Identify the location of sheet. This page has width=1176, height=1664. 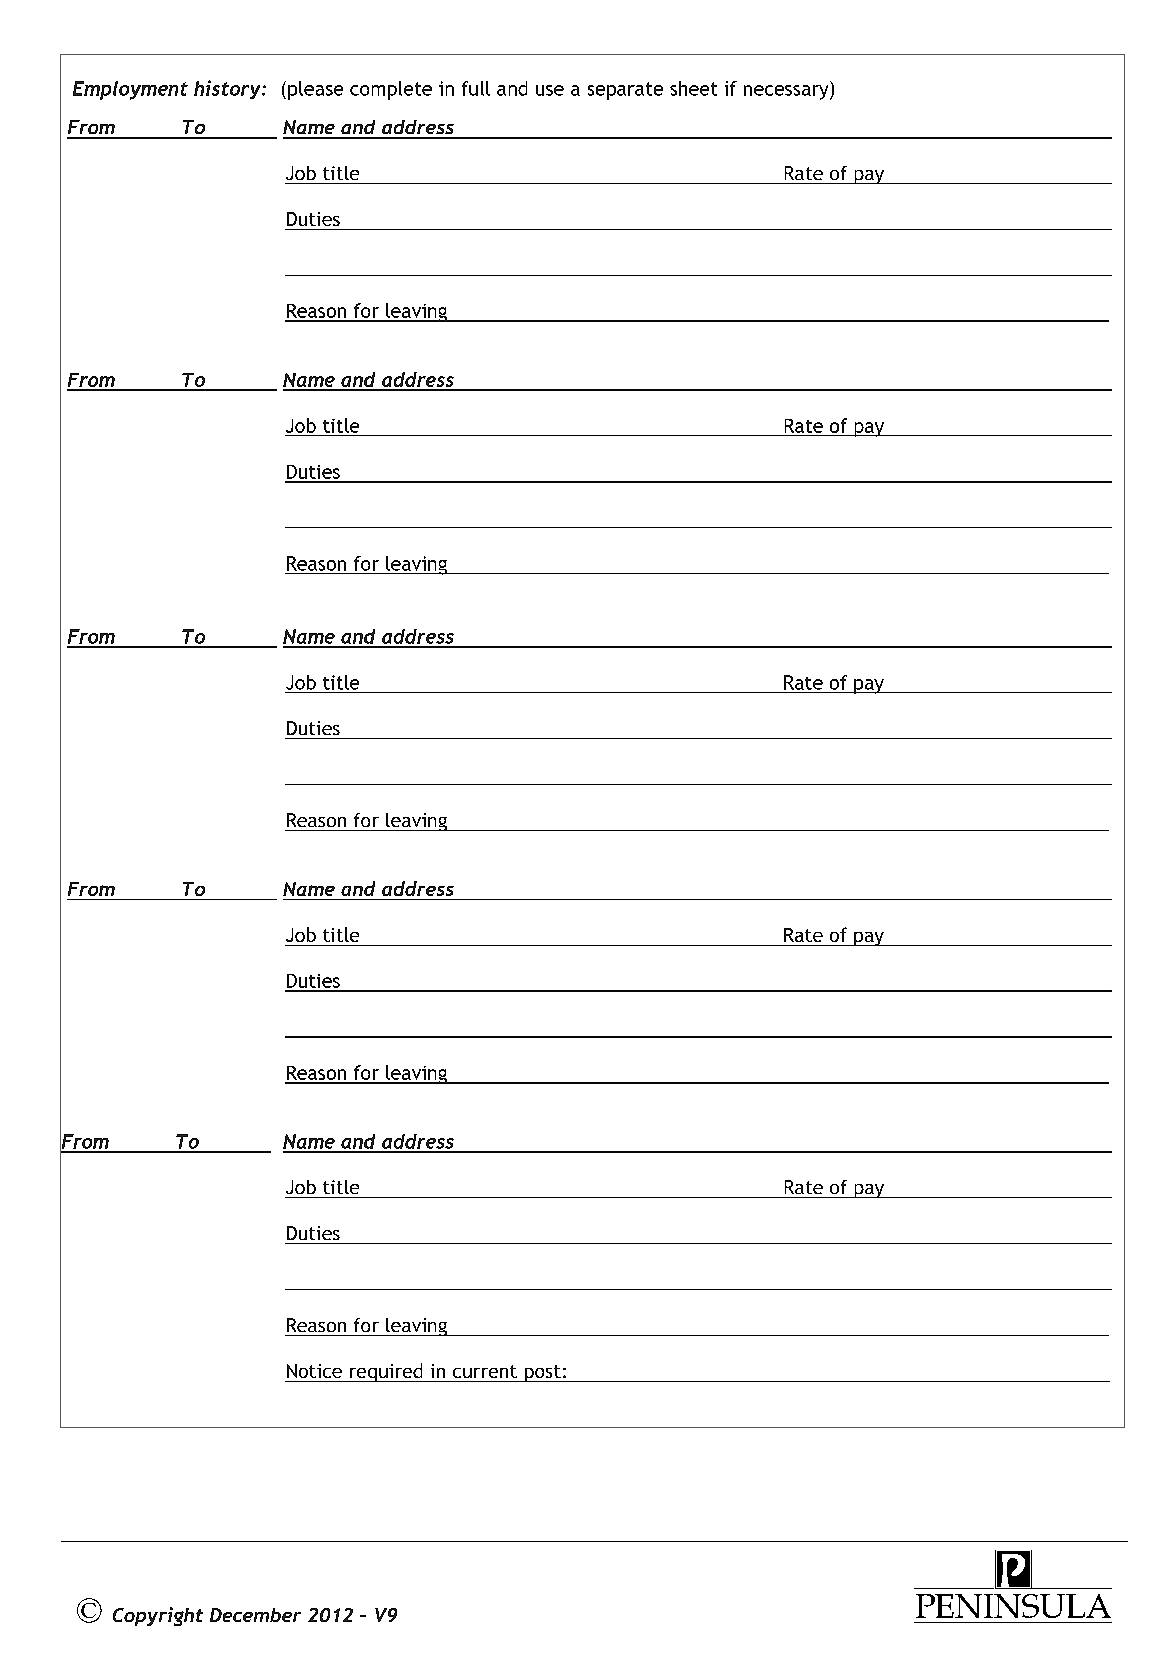
(693, 88).
